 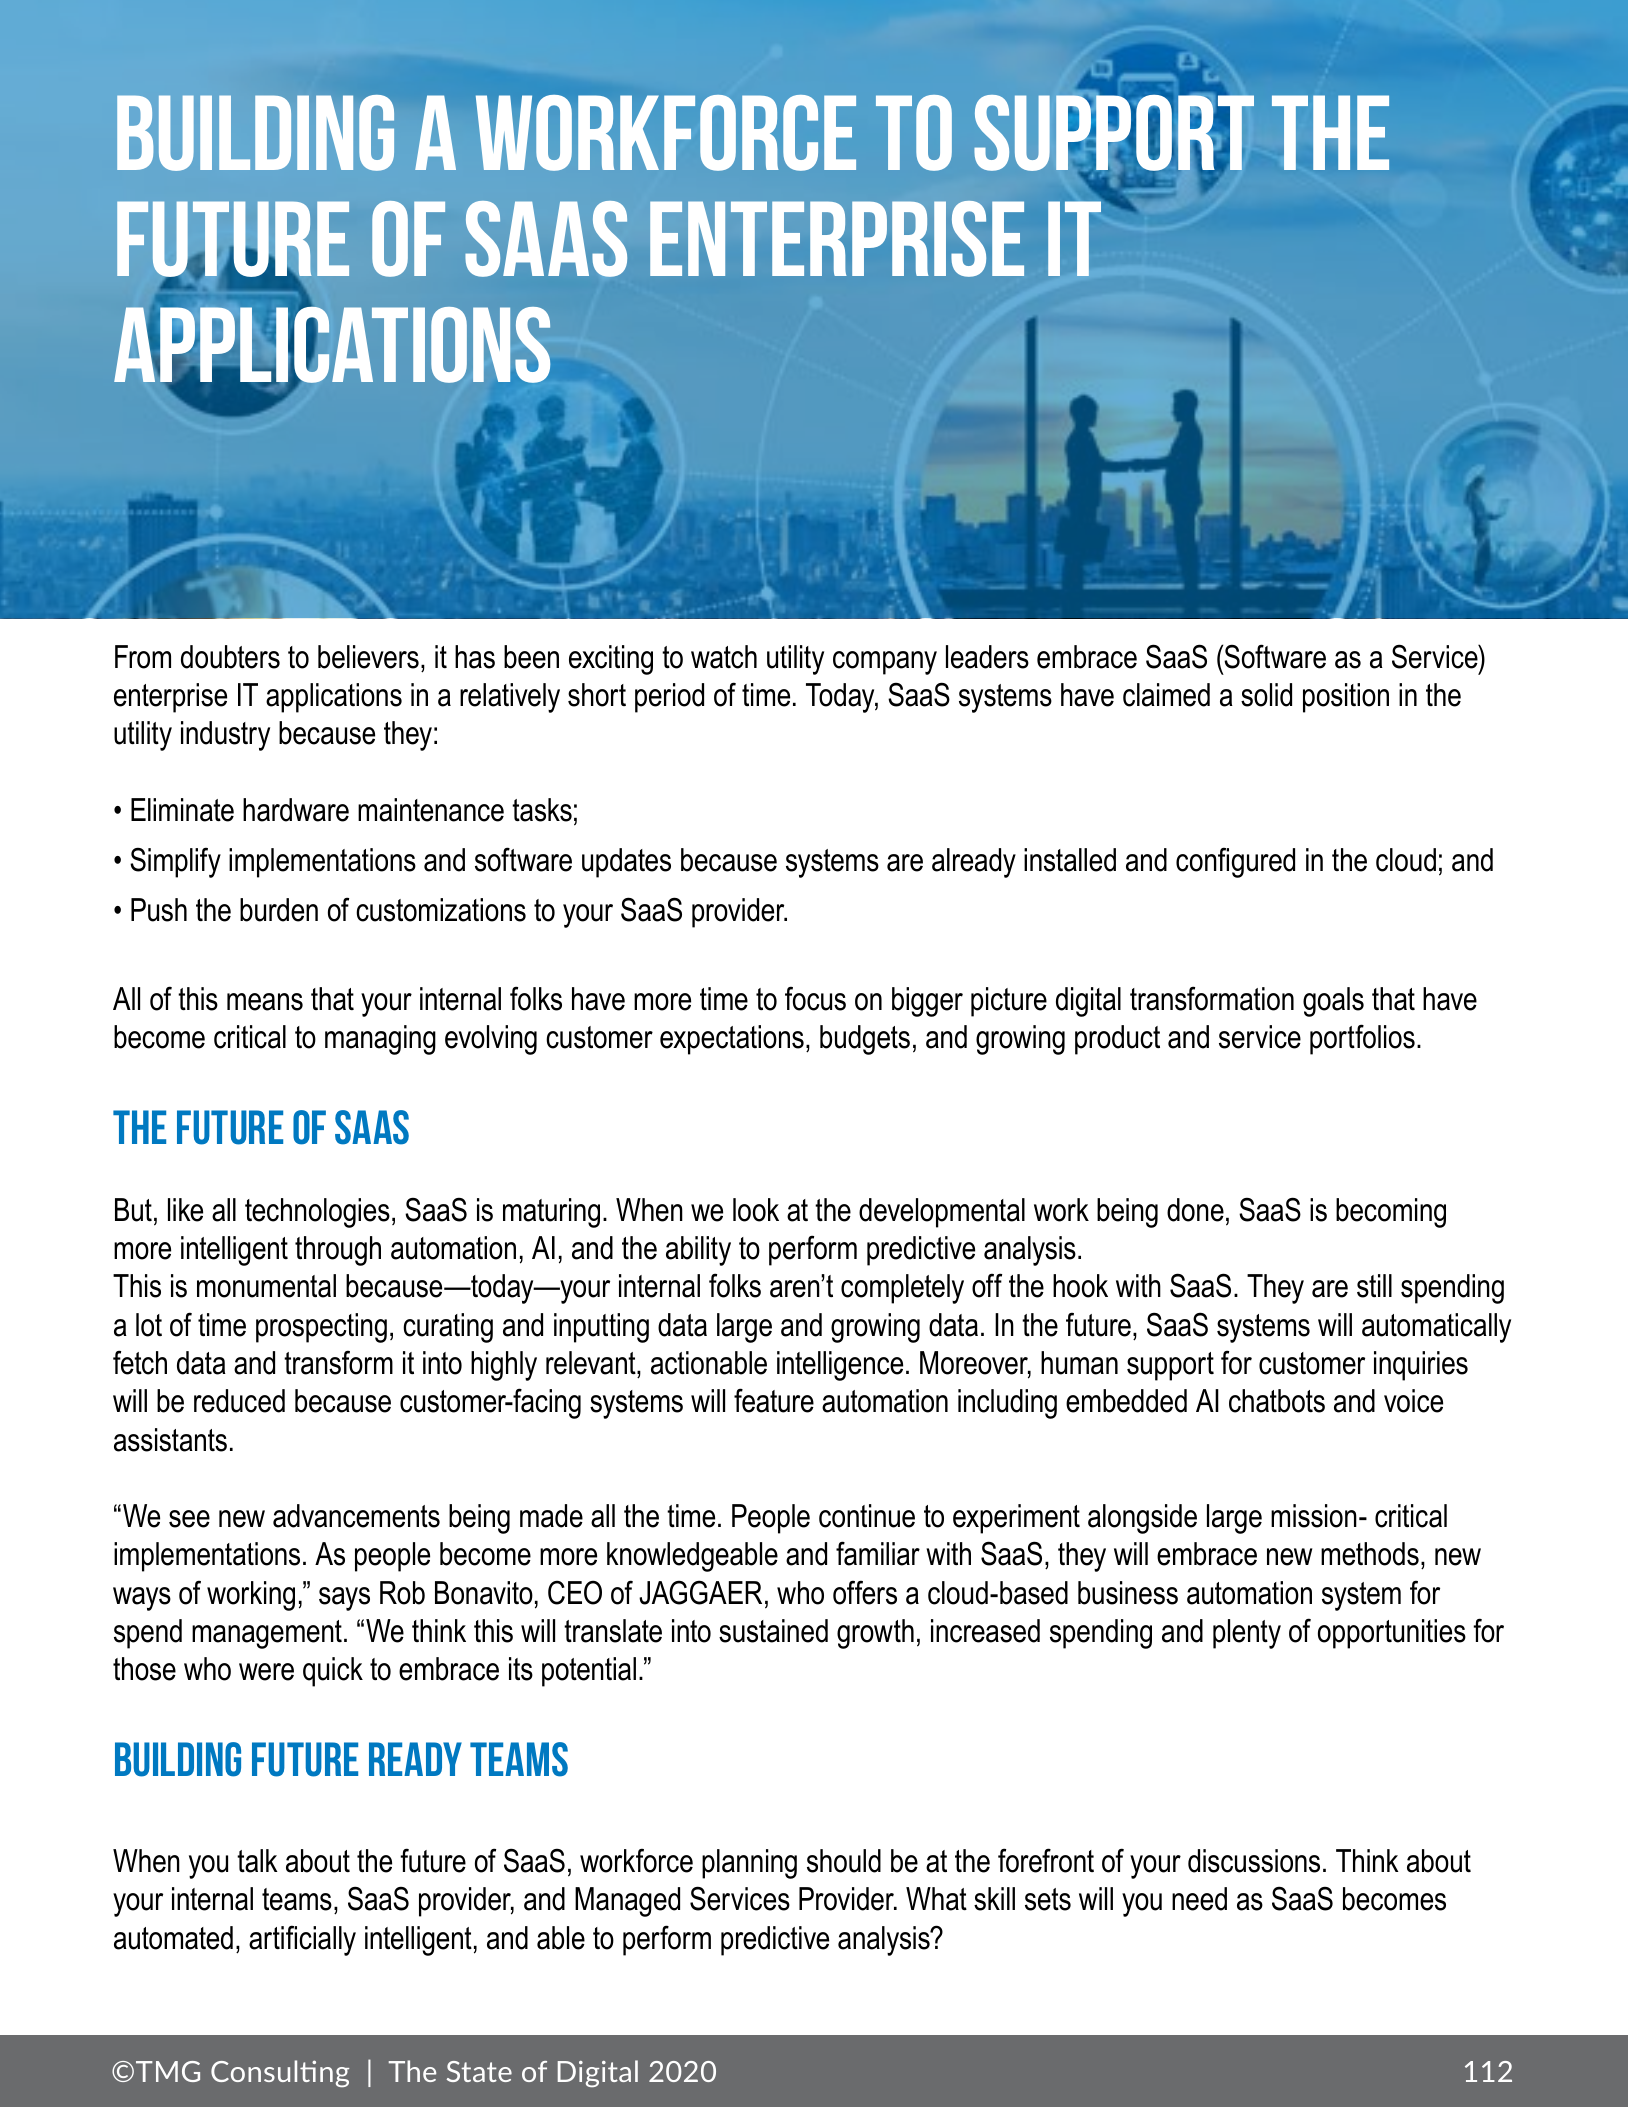 What do you see at coordinates (724, 657) in the page?
I see `watch` at bounding box center [724, 657].
